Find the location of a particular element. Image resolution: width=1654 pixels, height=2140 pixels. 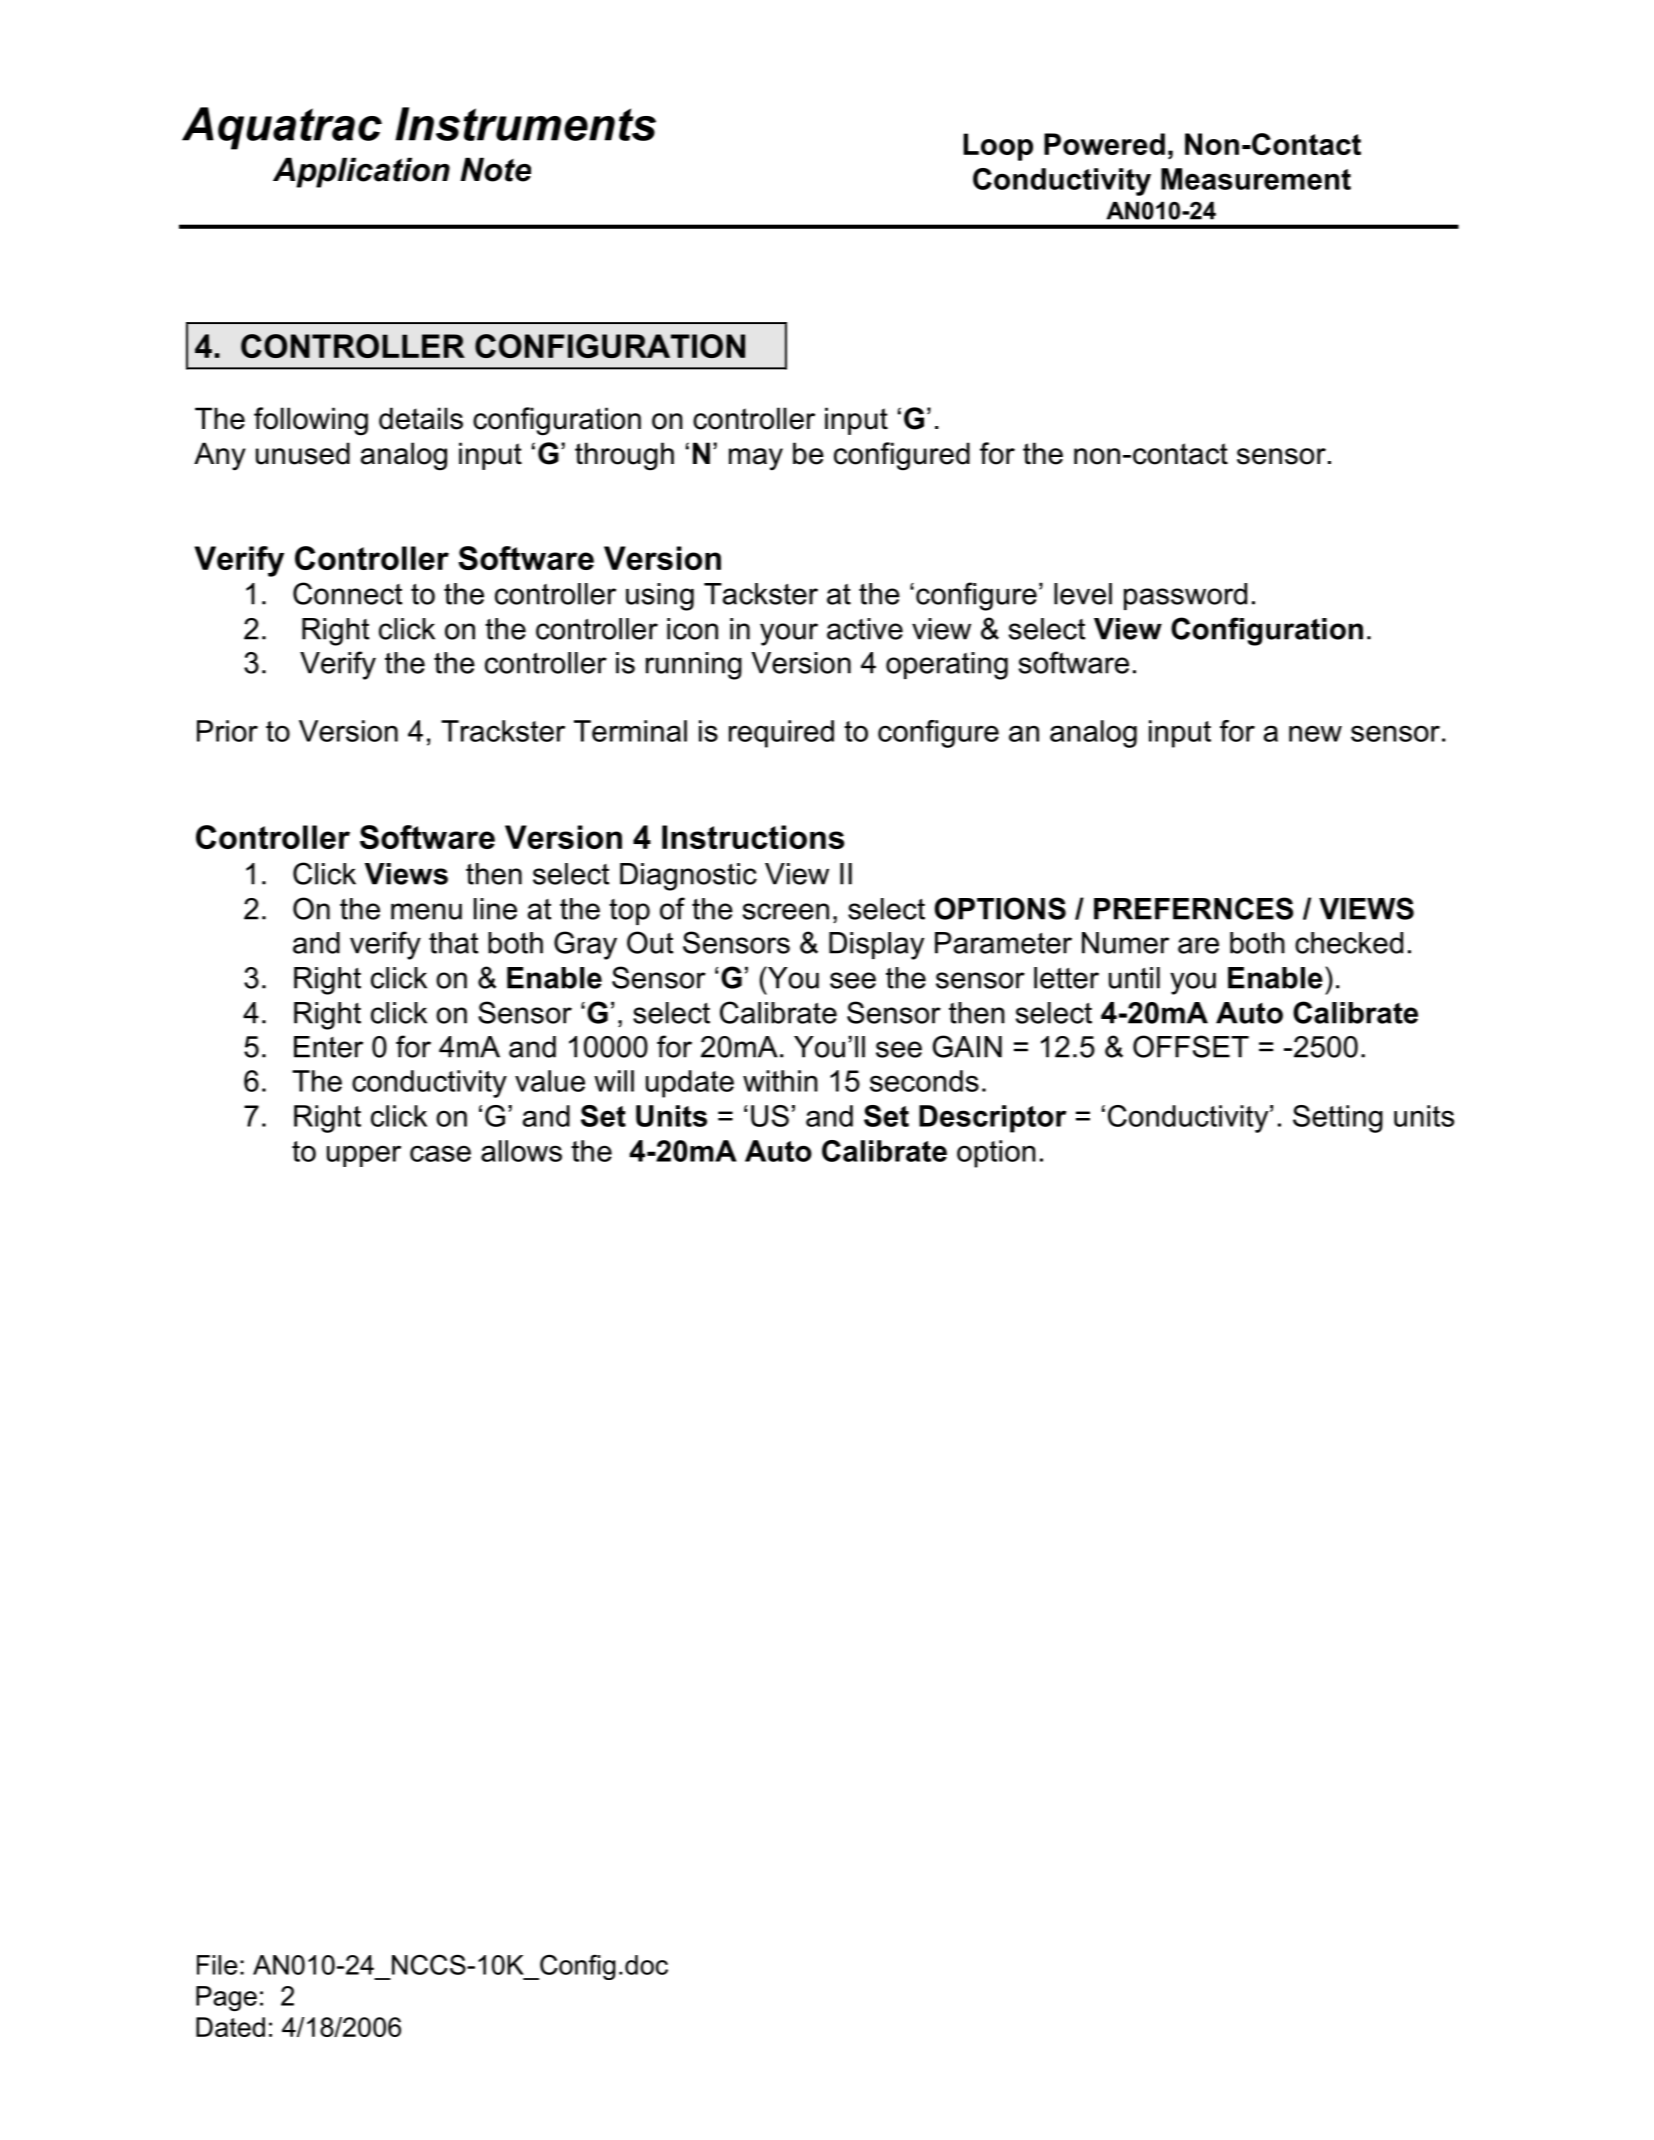

allows is located at coordinates (521, 1151).
